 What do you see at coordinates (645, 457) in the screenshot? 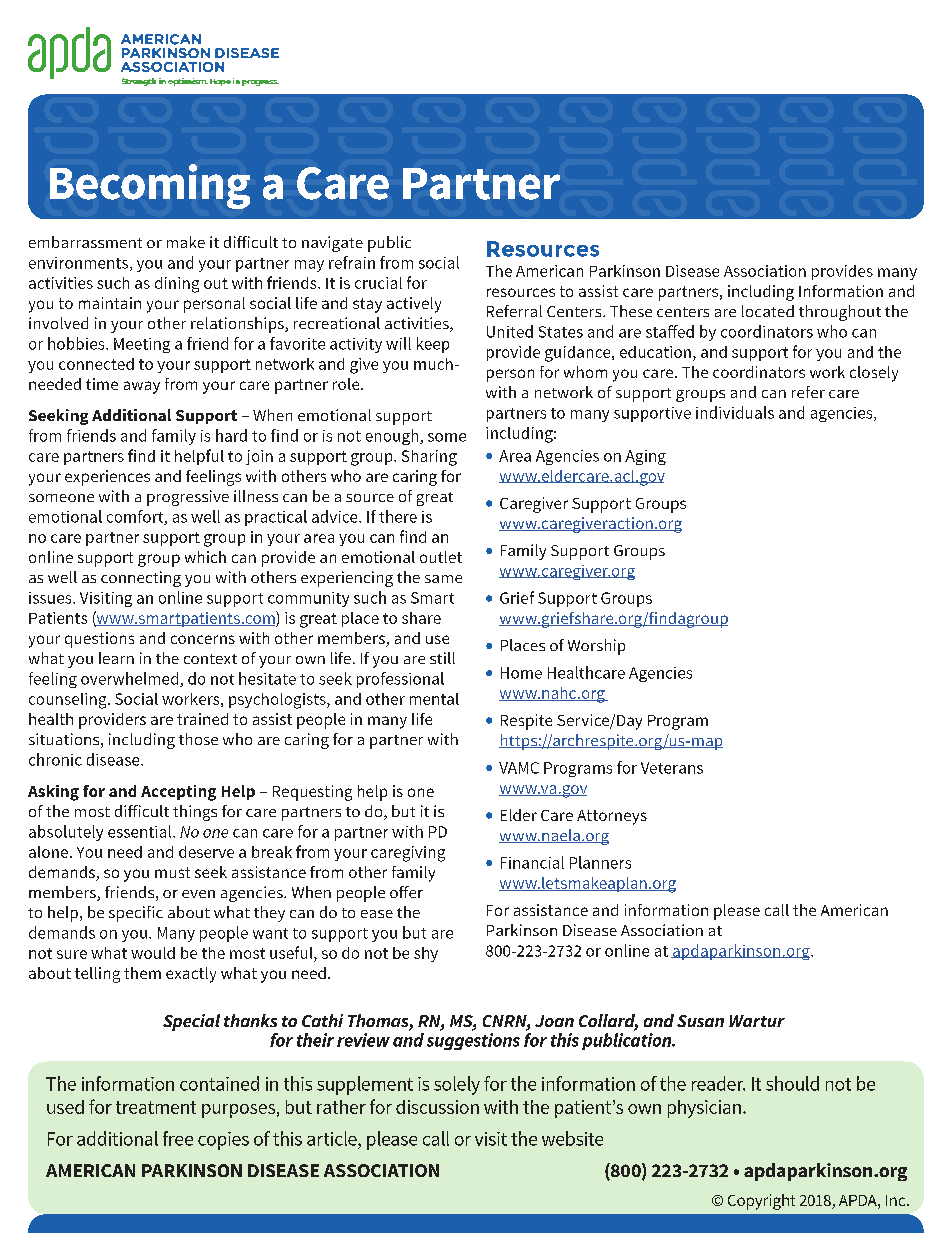
I see `Aging` at bounding box center [645, 457].
